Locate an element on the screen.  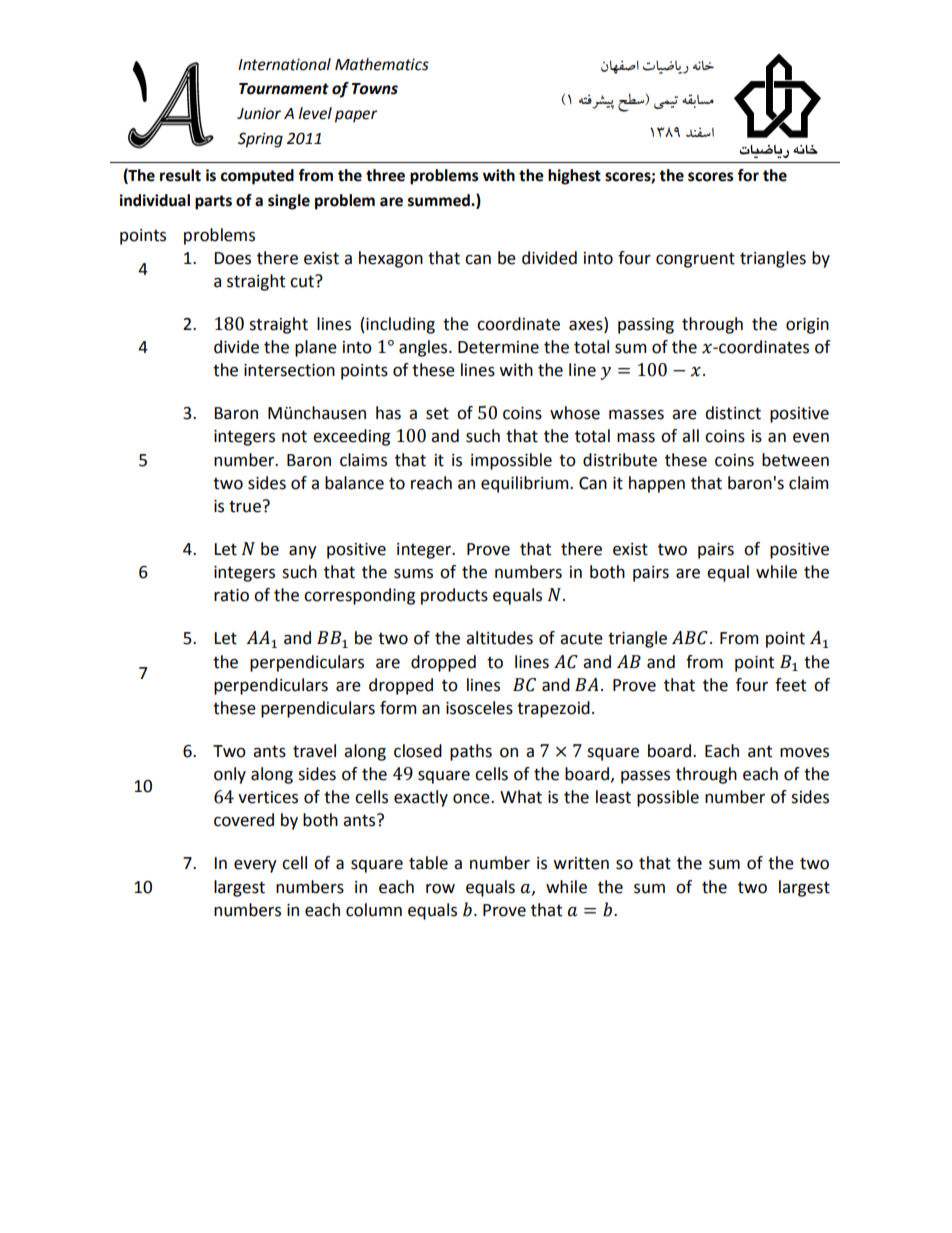
intersection is located at coordinates (289, 370).
